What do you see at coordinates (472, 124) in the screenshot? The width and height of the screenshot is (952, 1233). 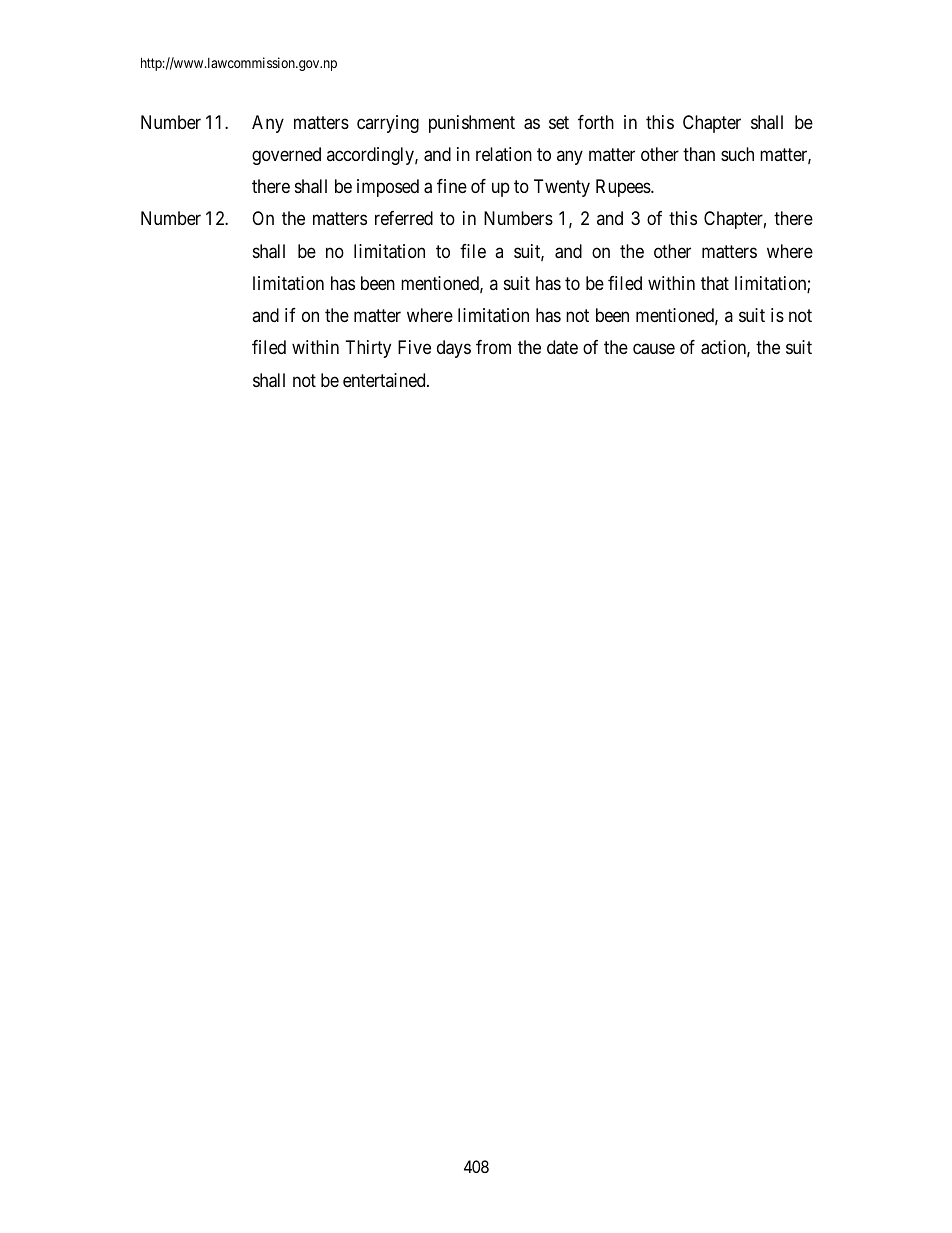 I see `punishment` at bounding box center [472, 124].
